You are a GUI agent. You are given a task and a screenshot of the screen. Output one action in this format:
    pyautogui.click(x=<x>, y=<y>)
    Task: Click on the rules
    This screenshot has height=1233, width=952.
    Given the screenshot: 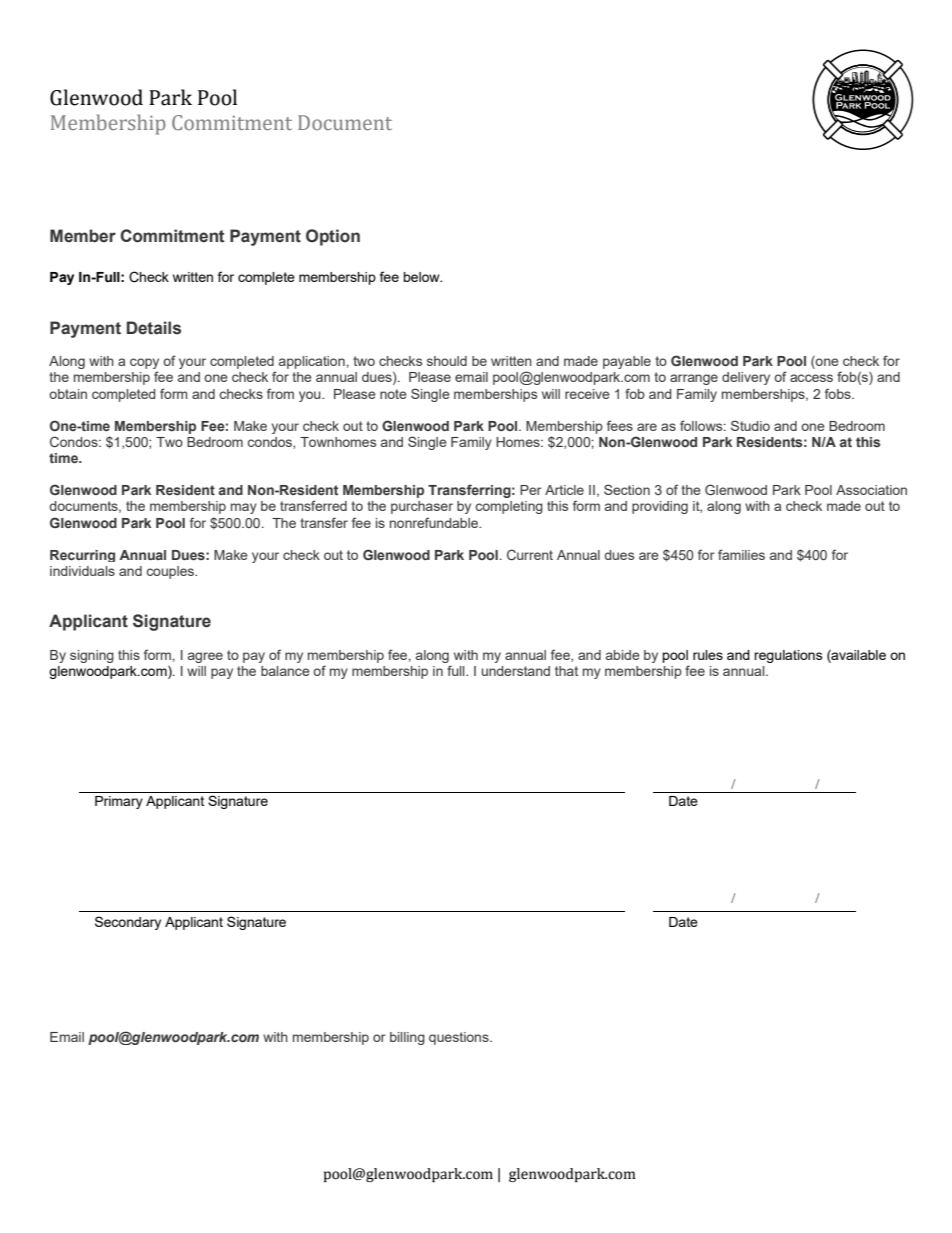 What is the action you would take?
    pyautogui.click(x=708, y=655)
